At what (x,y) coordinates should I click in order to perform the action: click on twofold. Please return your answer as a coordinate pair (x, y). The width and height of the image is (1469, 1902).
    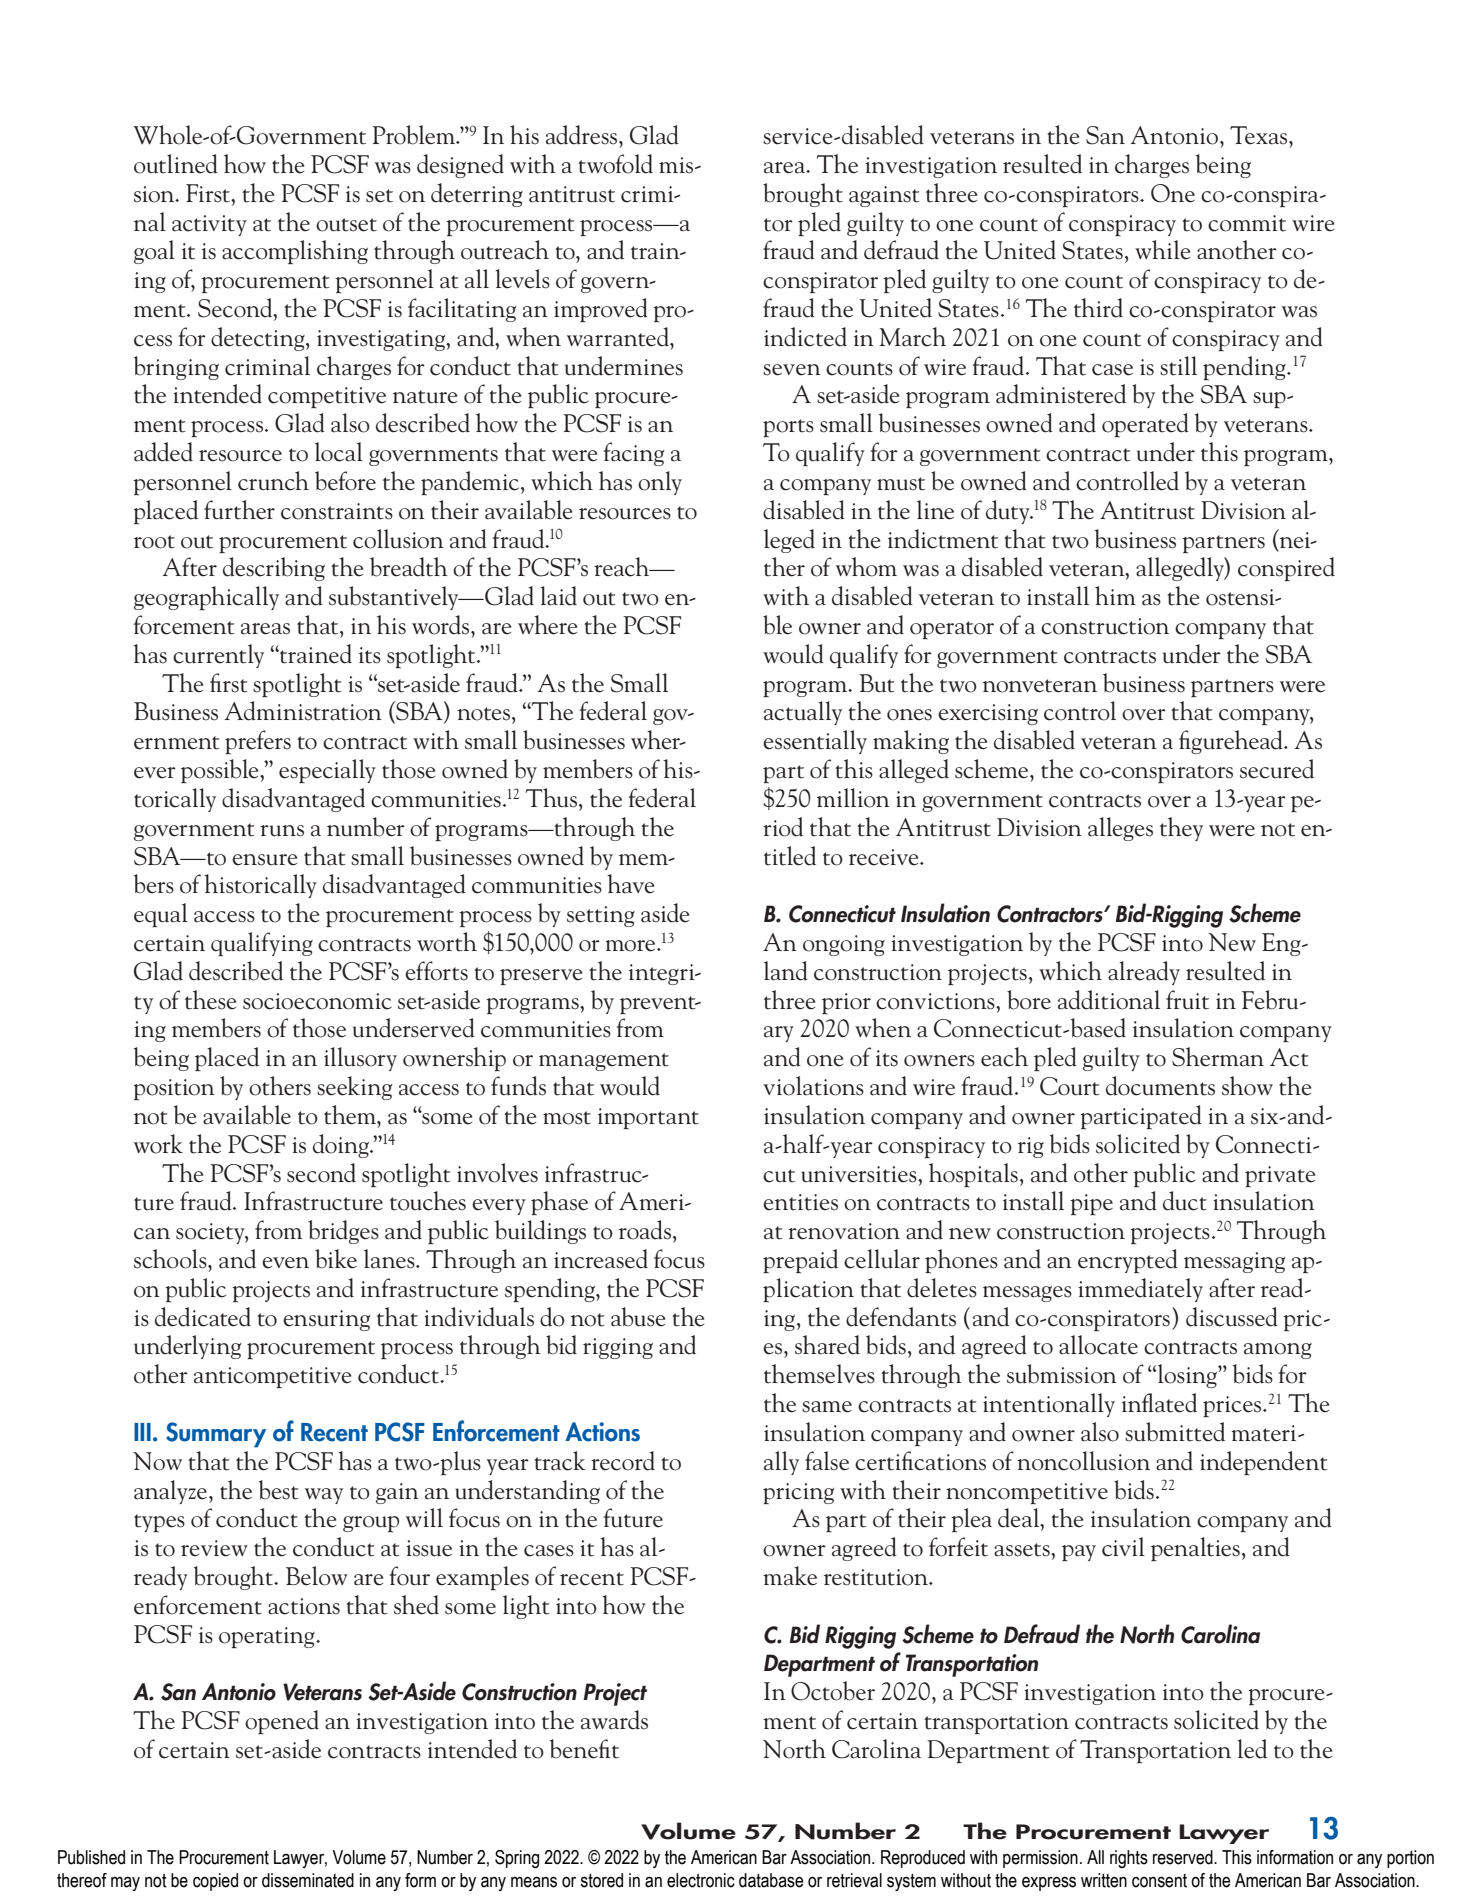
    Looking at the image, I should click on (615, 164).
